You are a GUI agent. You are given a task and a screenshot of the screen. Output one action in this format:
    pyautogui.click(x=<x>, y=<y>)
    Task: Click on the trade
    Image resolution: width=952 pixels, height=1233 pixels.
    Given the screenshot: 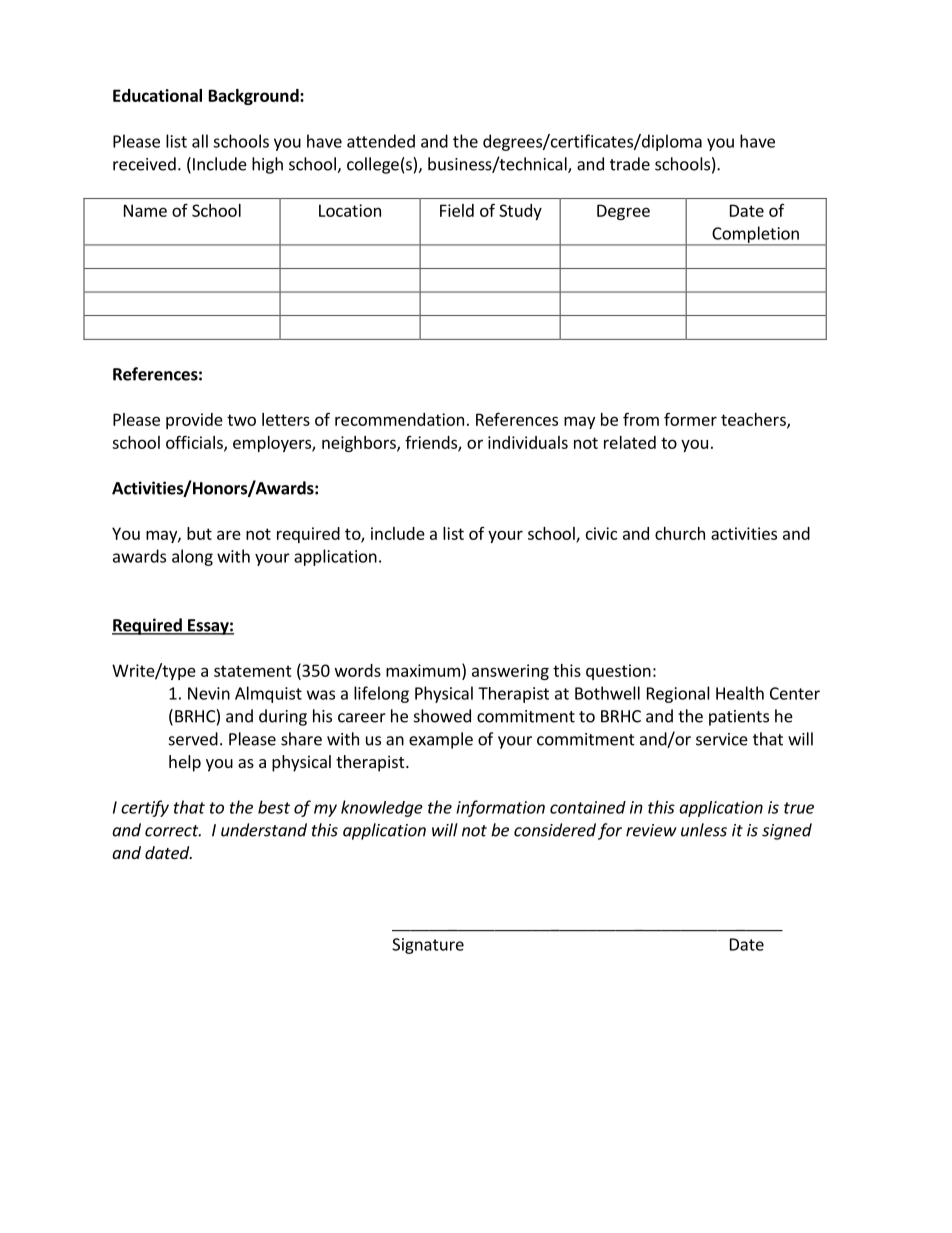 What is the action you would take?
    pyautogui.click(x=630, y=164)
